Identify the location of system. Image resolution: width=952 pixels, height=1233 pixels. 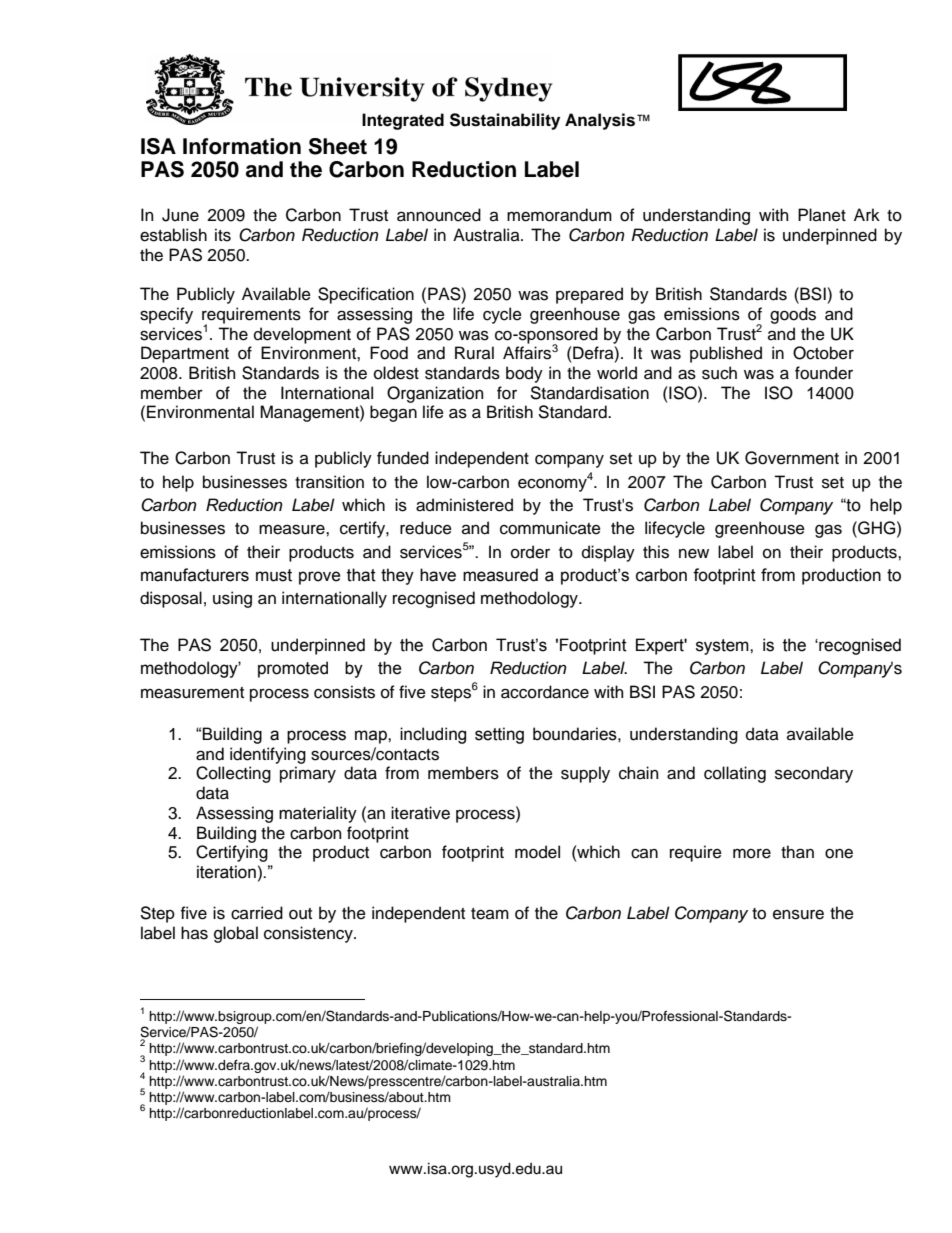
(723, 647).
